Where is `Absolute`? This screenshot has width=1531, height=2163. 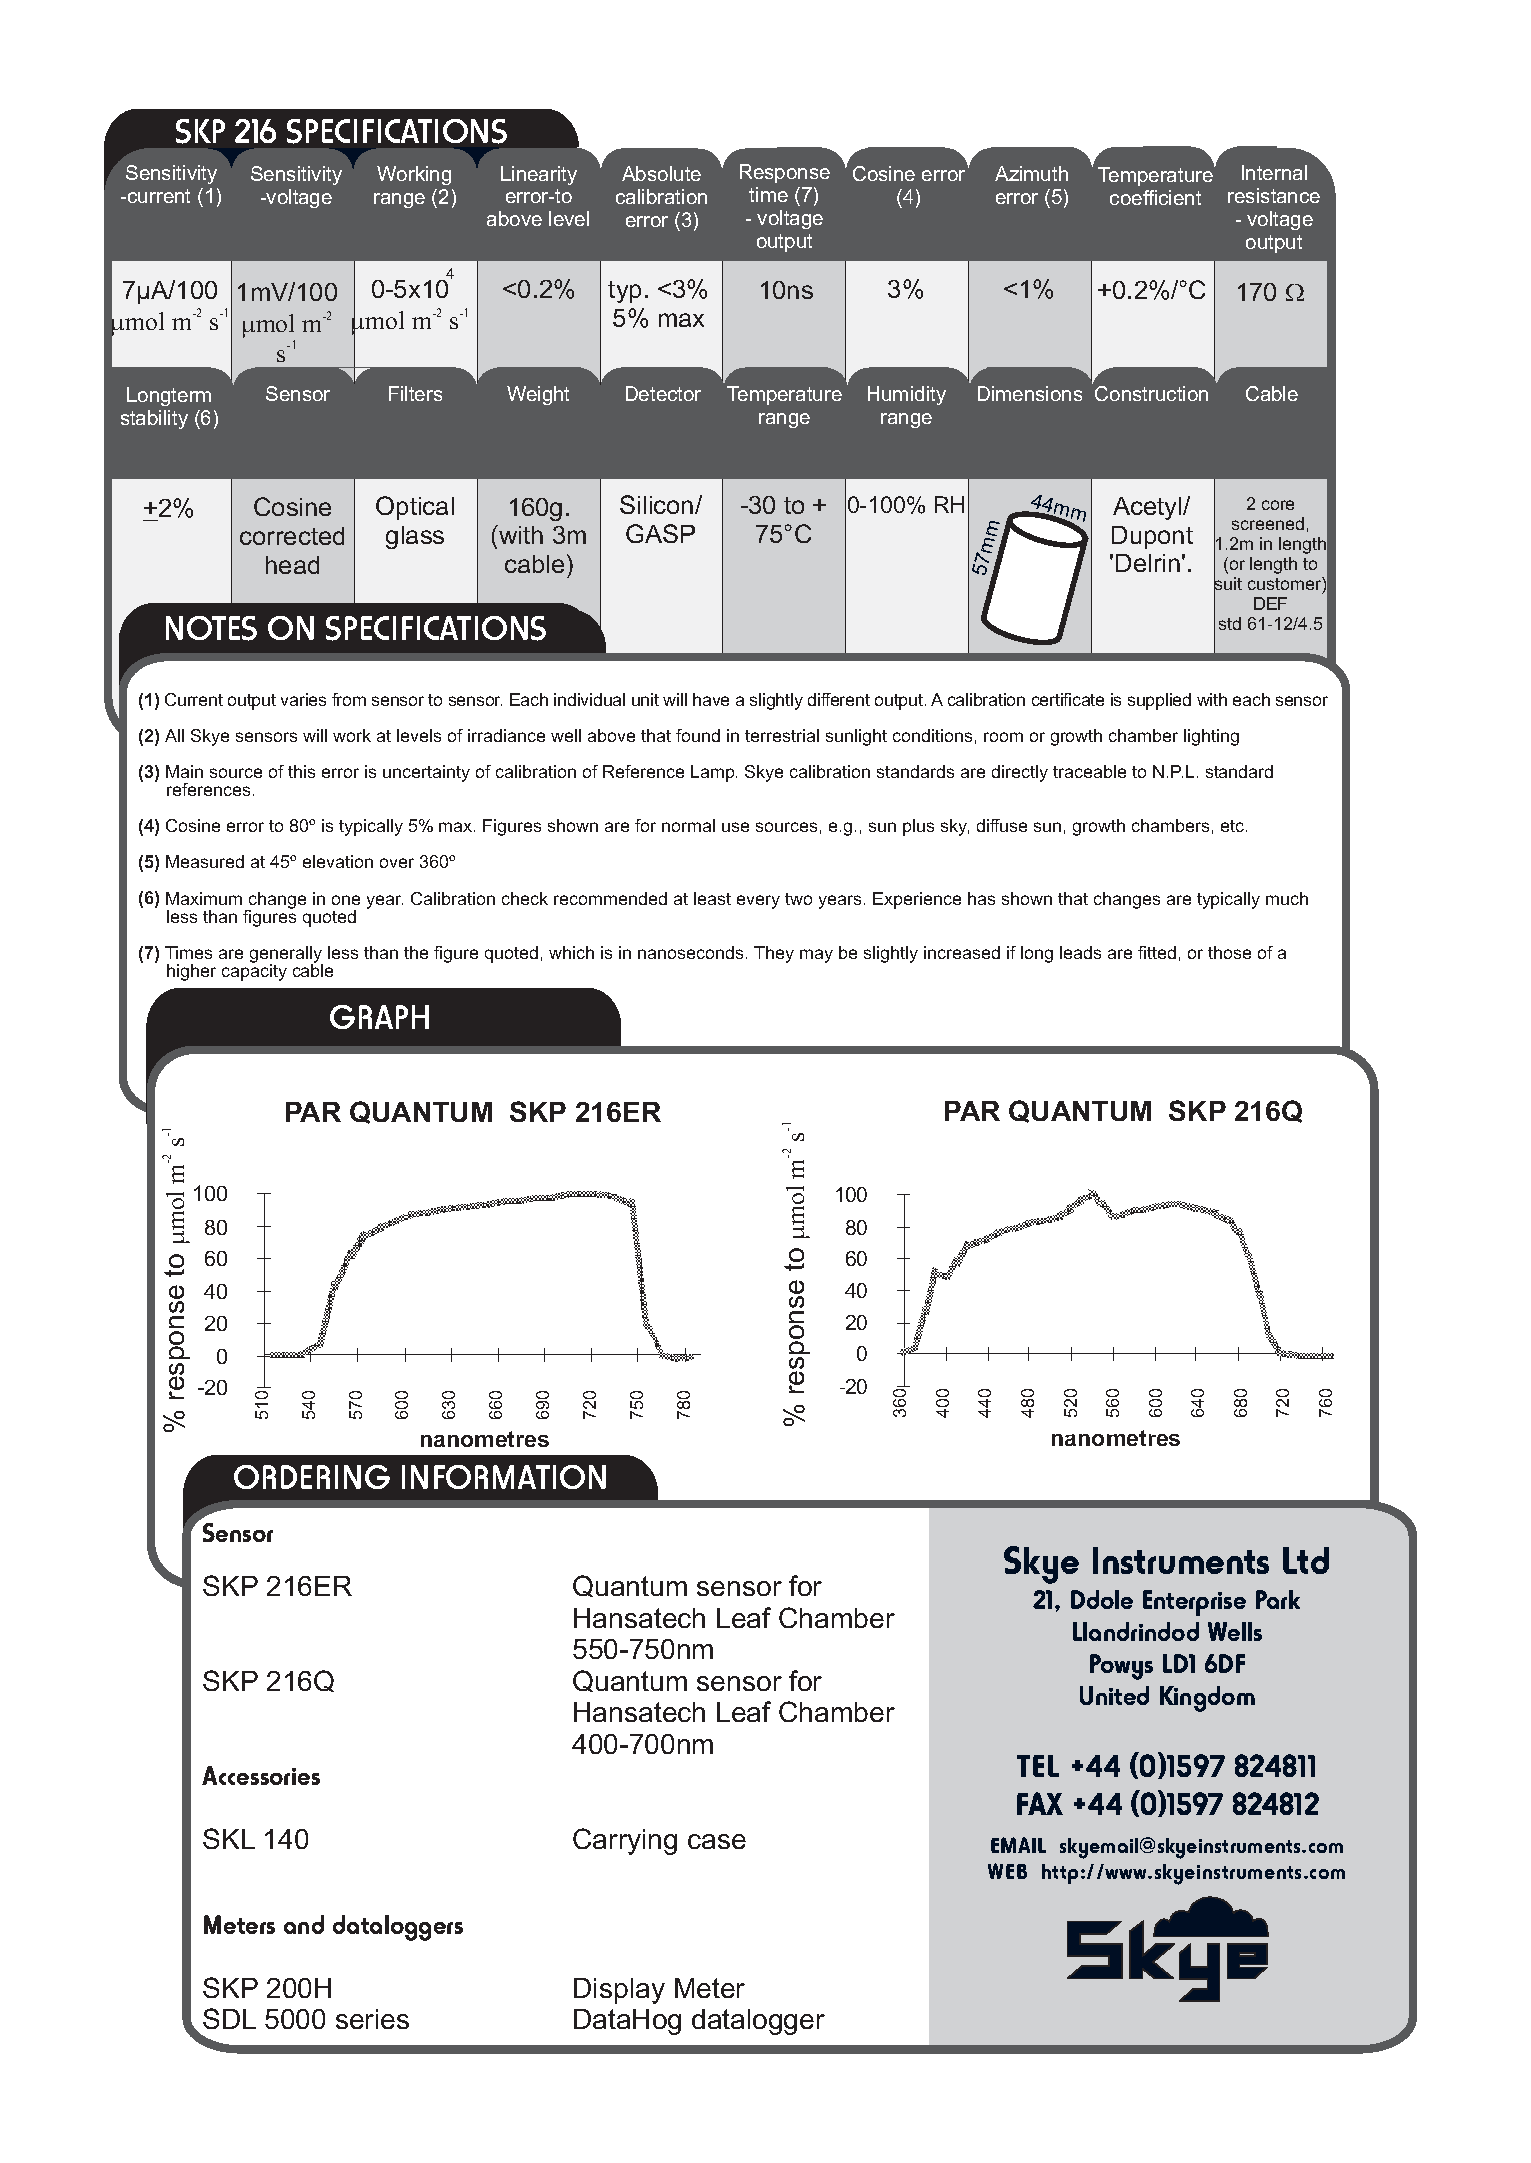
Absolute is located at coordinates (661, 173).
